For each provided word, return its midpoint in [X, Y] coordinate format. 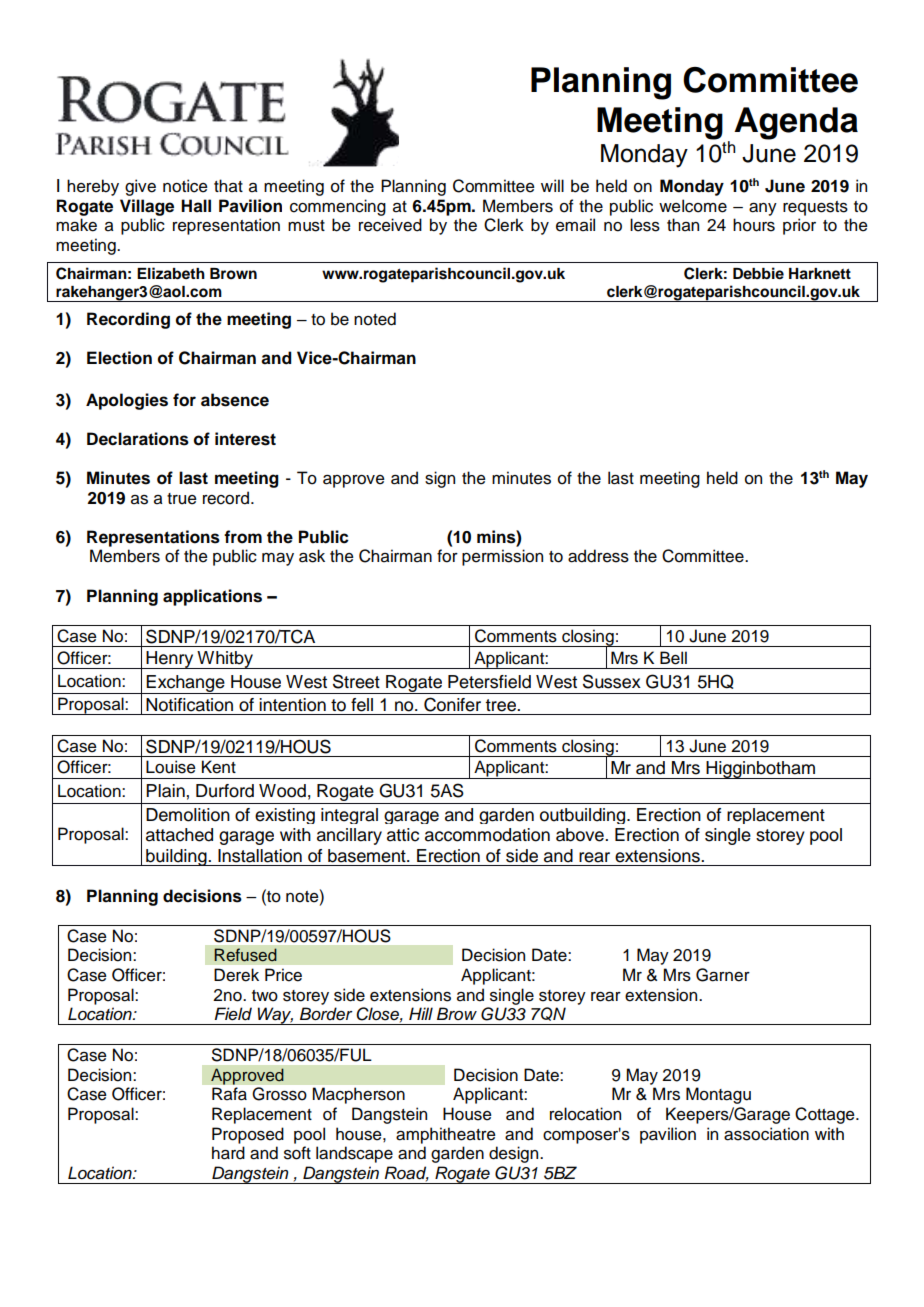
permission [502, 557]
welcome [693, 206]
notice [185, 186]
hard [228, 1153]
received [390, 225]
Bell [673, 658]
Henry [170, 660]
